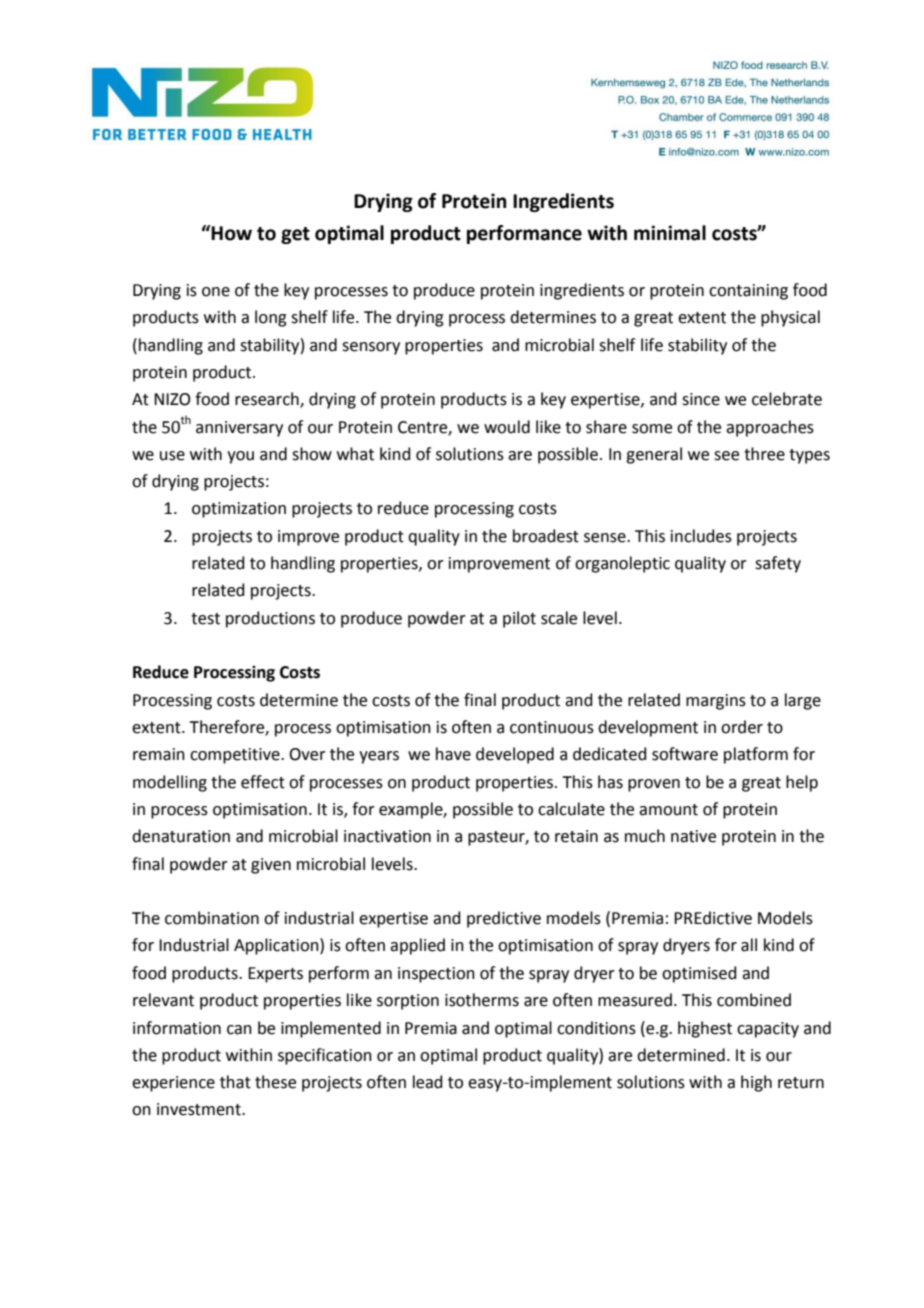 The image size is (924, 1308). I want to click on containing, so click(748, 292).
